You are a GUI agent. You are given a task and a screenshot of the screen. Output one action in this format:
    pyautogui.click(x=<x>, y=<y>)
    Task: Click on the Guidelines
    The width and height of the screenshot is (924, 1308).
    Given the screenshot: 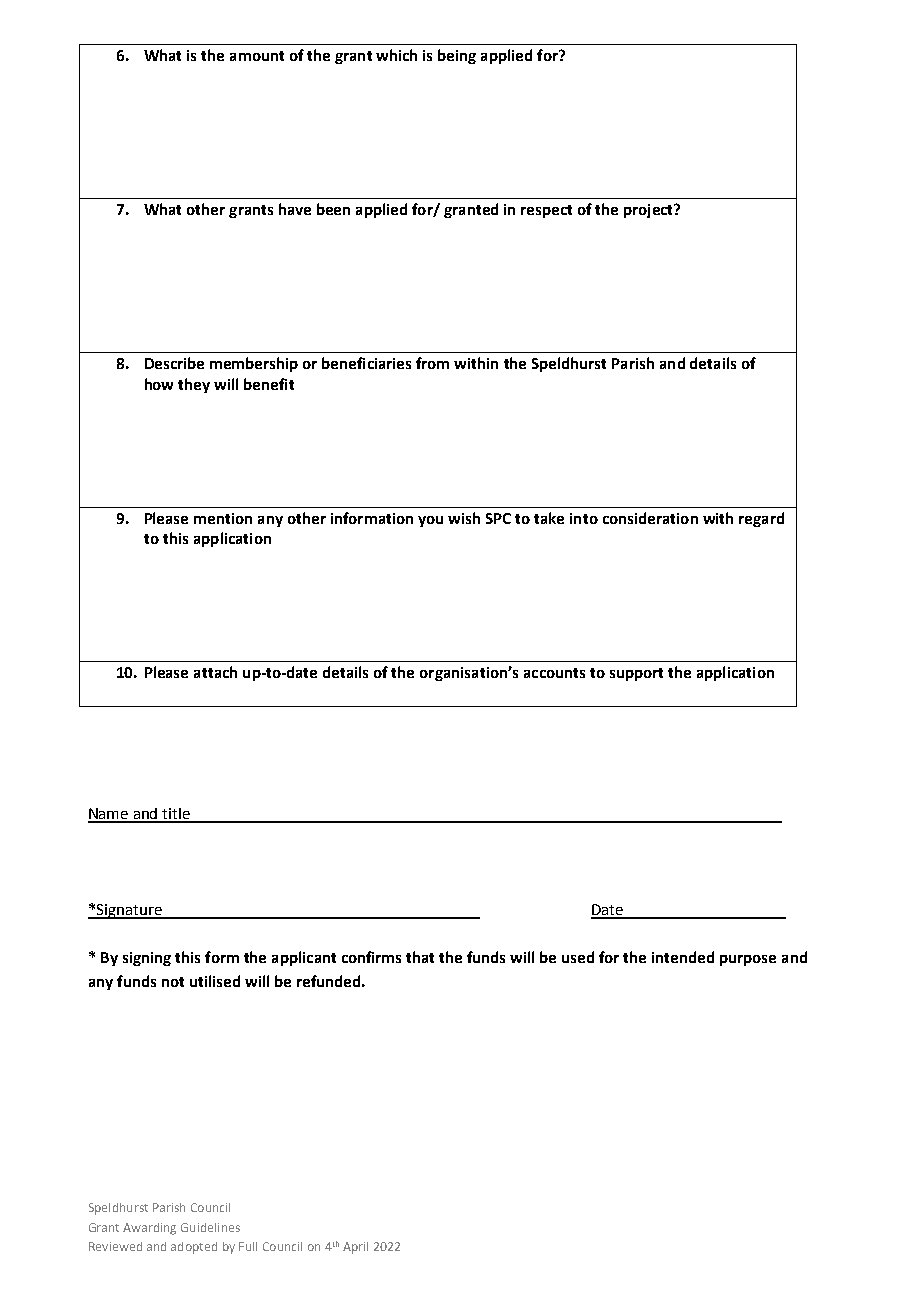 What is the action you would take?
    pyautogui.click(x=210, y=1227)
